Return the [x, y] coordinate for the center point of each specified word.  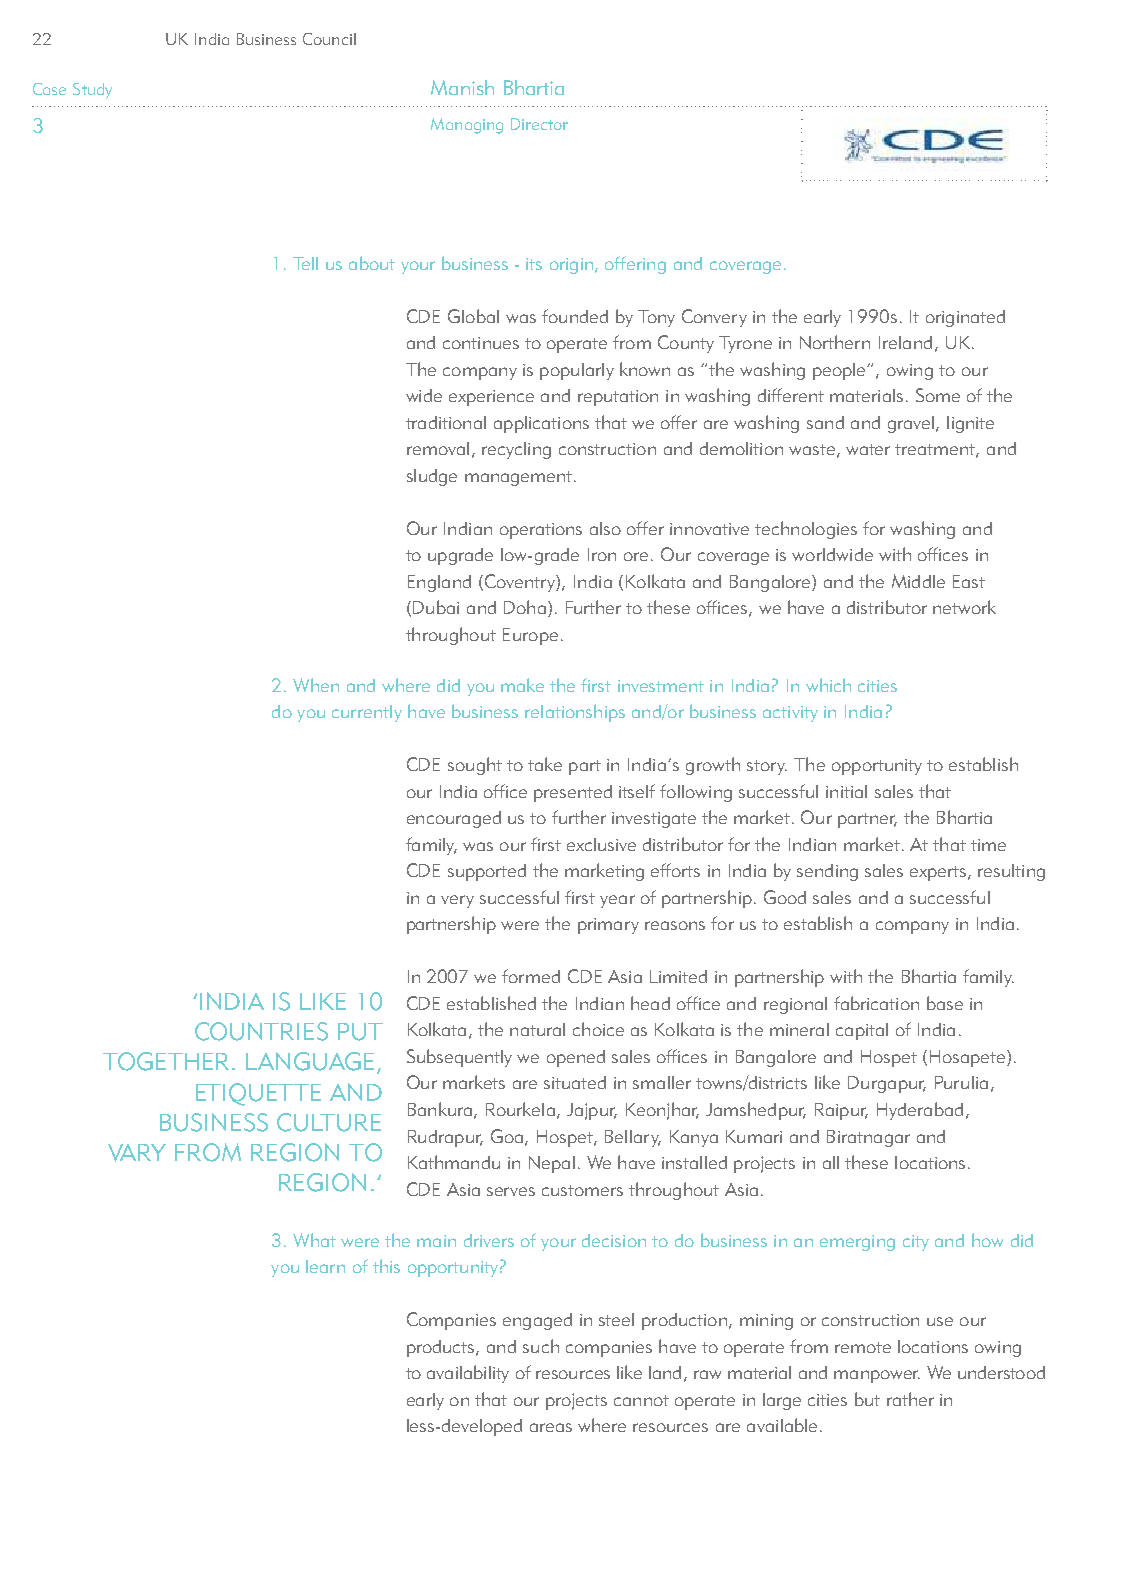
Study [92, 91]
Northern [835, 342]
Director [539, 124]
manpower [877, 1376]
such [541, 1346]
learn [325, 1266]
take [545, 764]
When [316, 685]
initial [846, 791]
